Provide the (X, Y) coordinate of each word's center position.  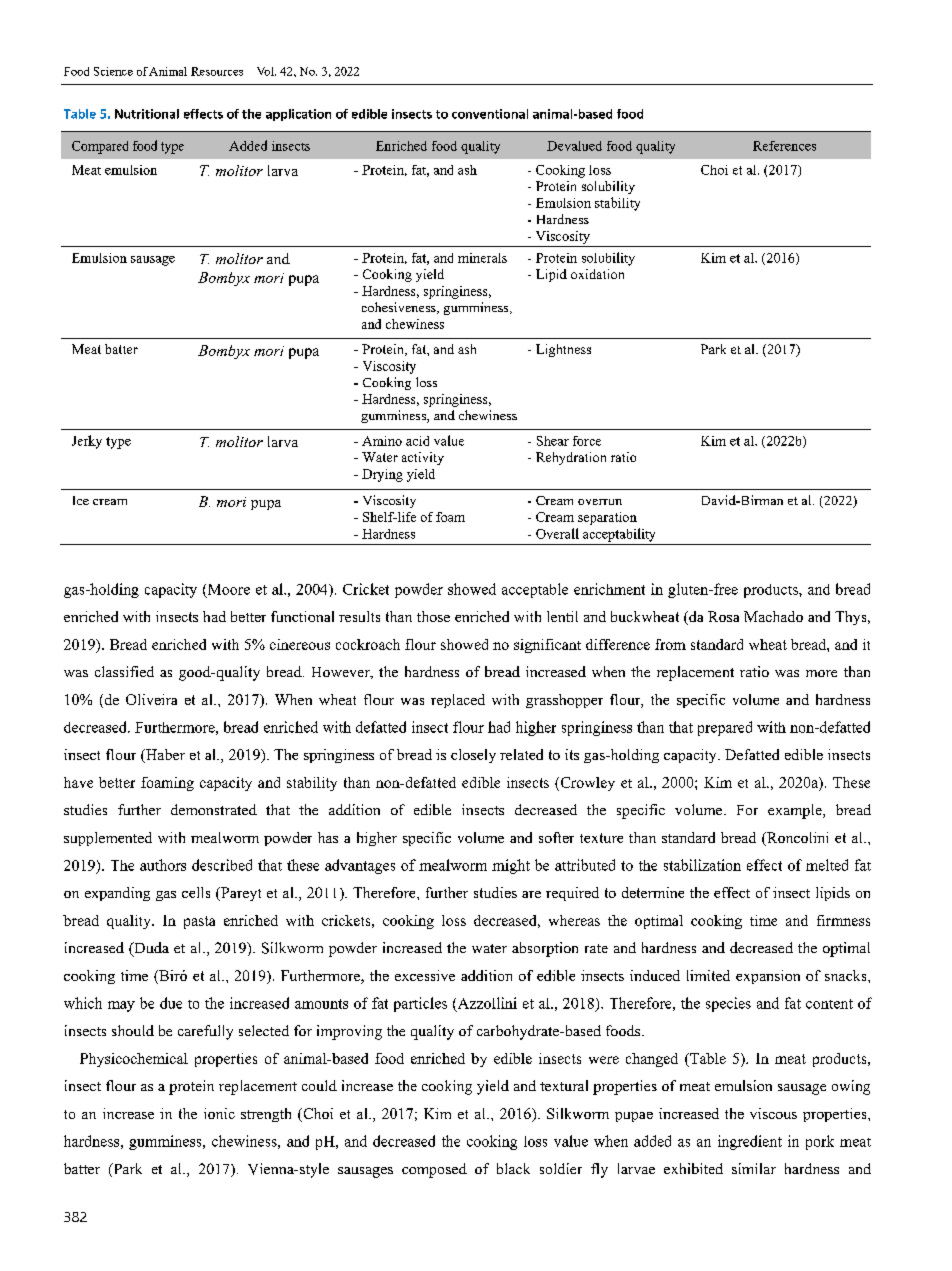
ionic (219, 1113)
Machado (773, 616)
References (784, 146)
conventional (490, 114)
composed (434, 1170)
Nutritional (147, 114)
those (433, 616)
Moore (227, 590)
